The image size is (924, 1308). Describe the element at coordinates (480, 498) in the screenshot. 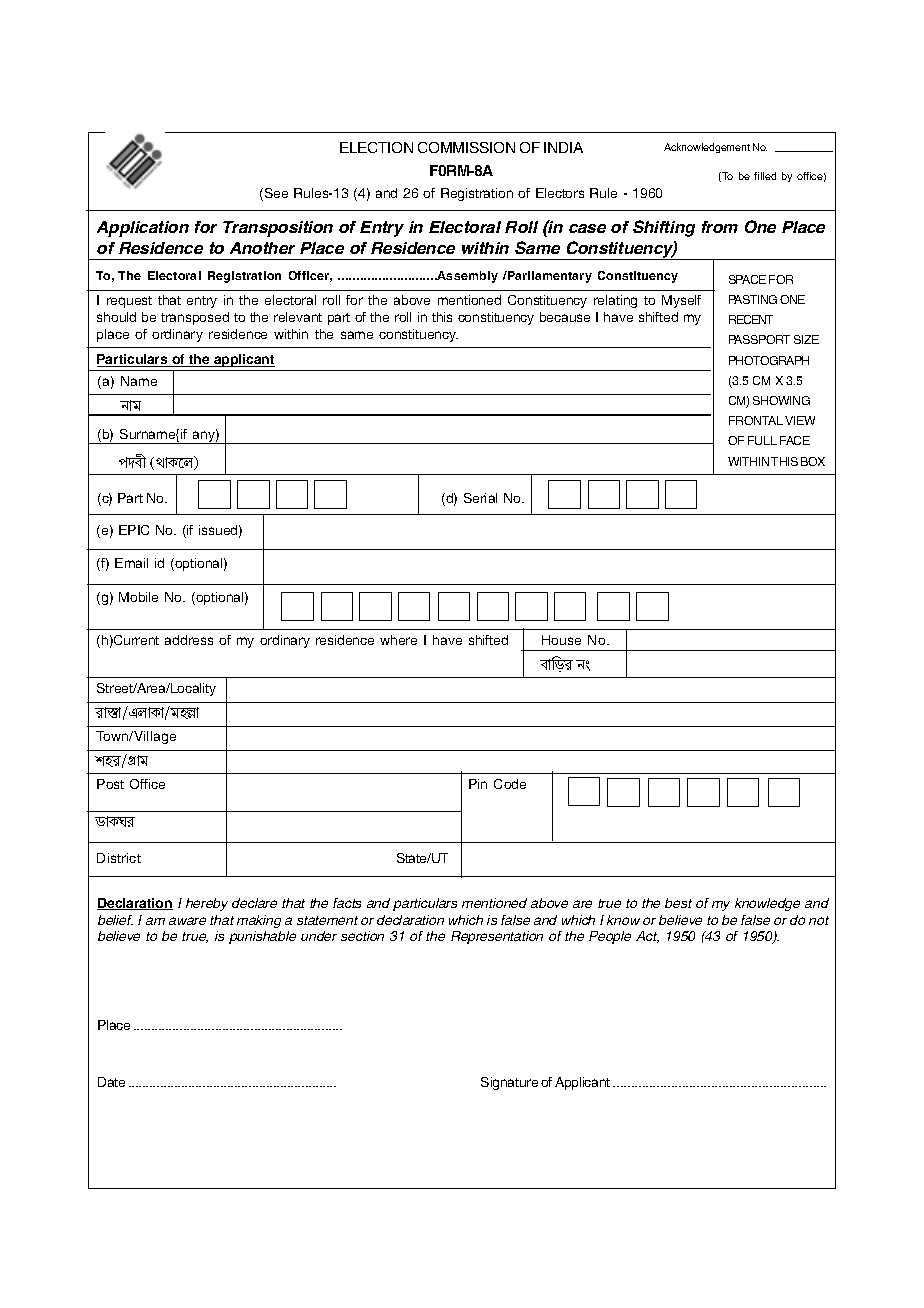

I see `Serial` at that location.
